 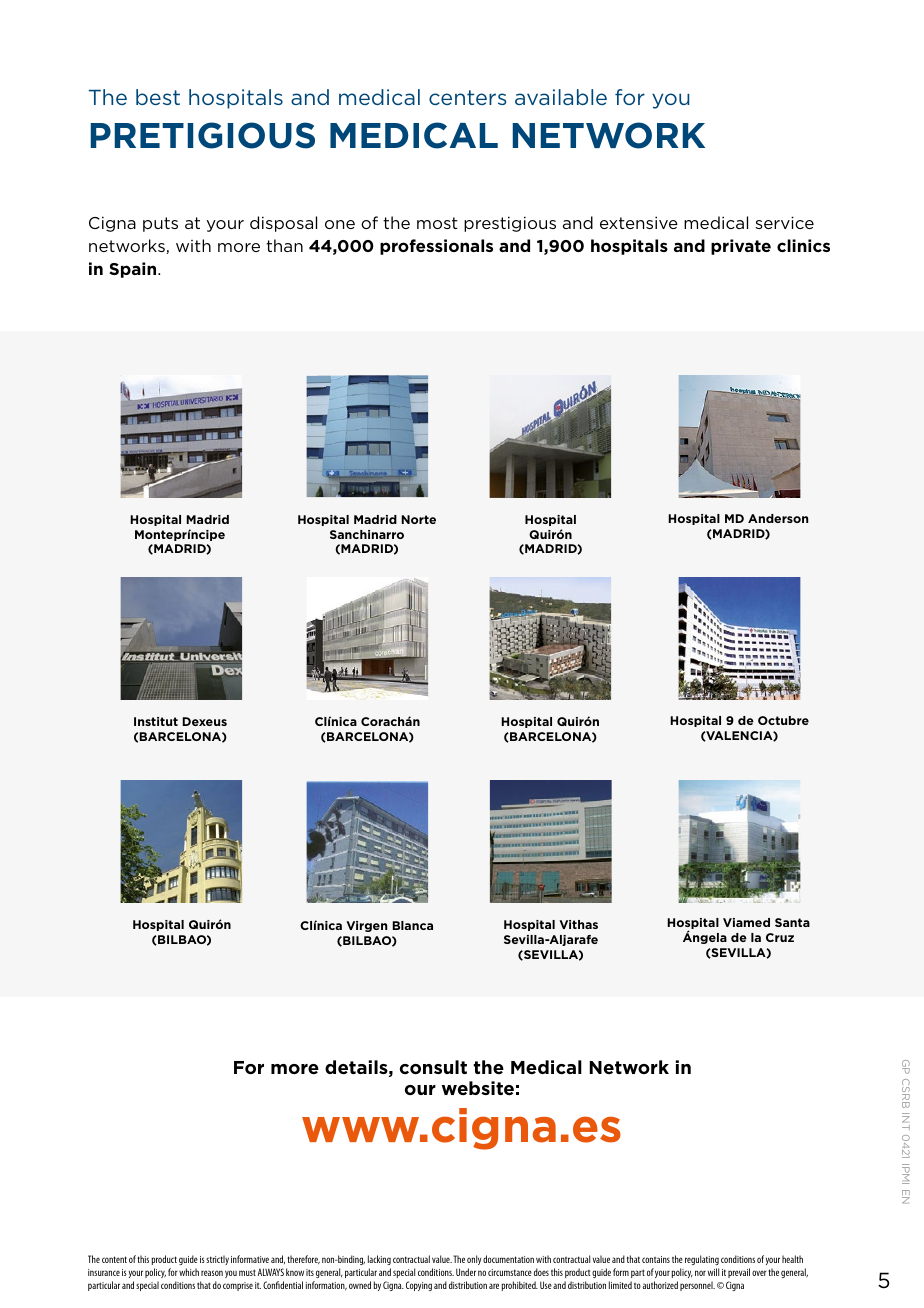 What do you see at coordinates (784, 222) in the document?
I see `service` at bounding box center [784, 222].
